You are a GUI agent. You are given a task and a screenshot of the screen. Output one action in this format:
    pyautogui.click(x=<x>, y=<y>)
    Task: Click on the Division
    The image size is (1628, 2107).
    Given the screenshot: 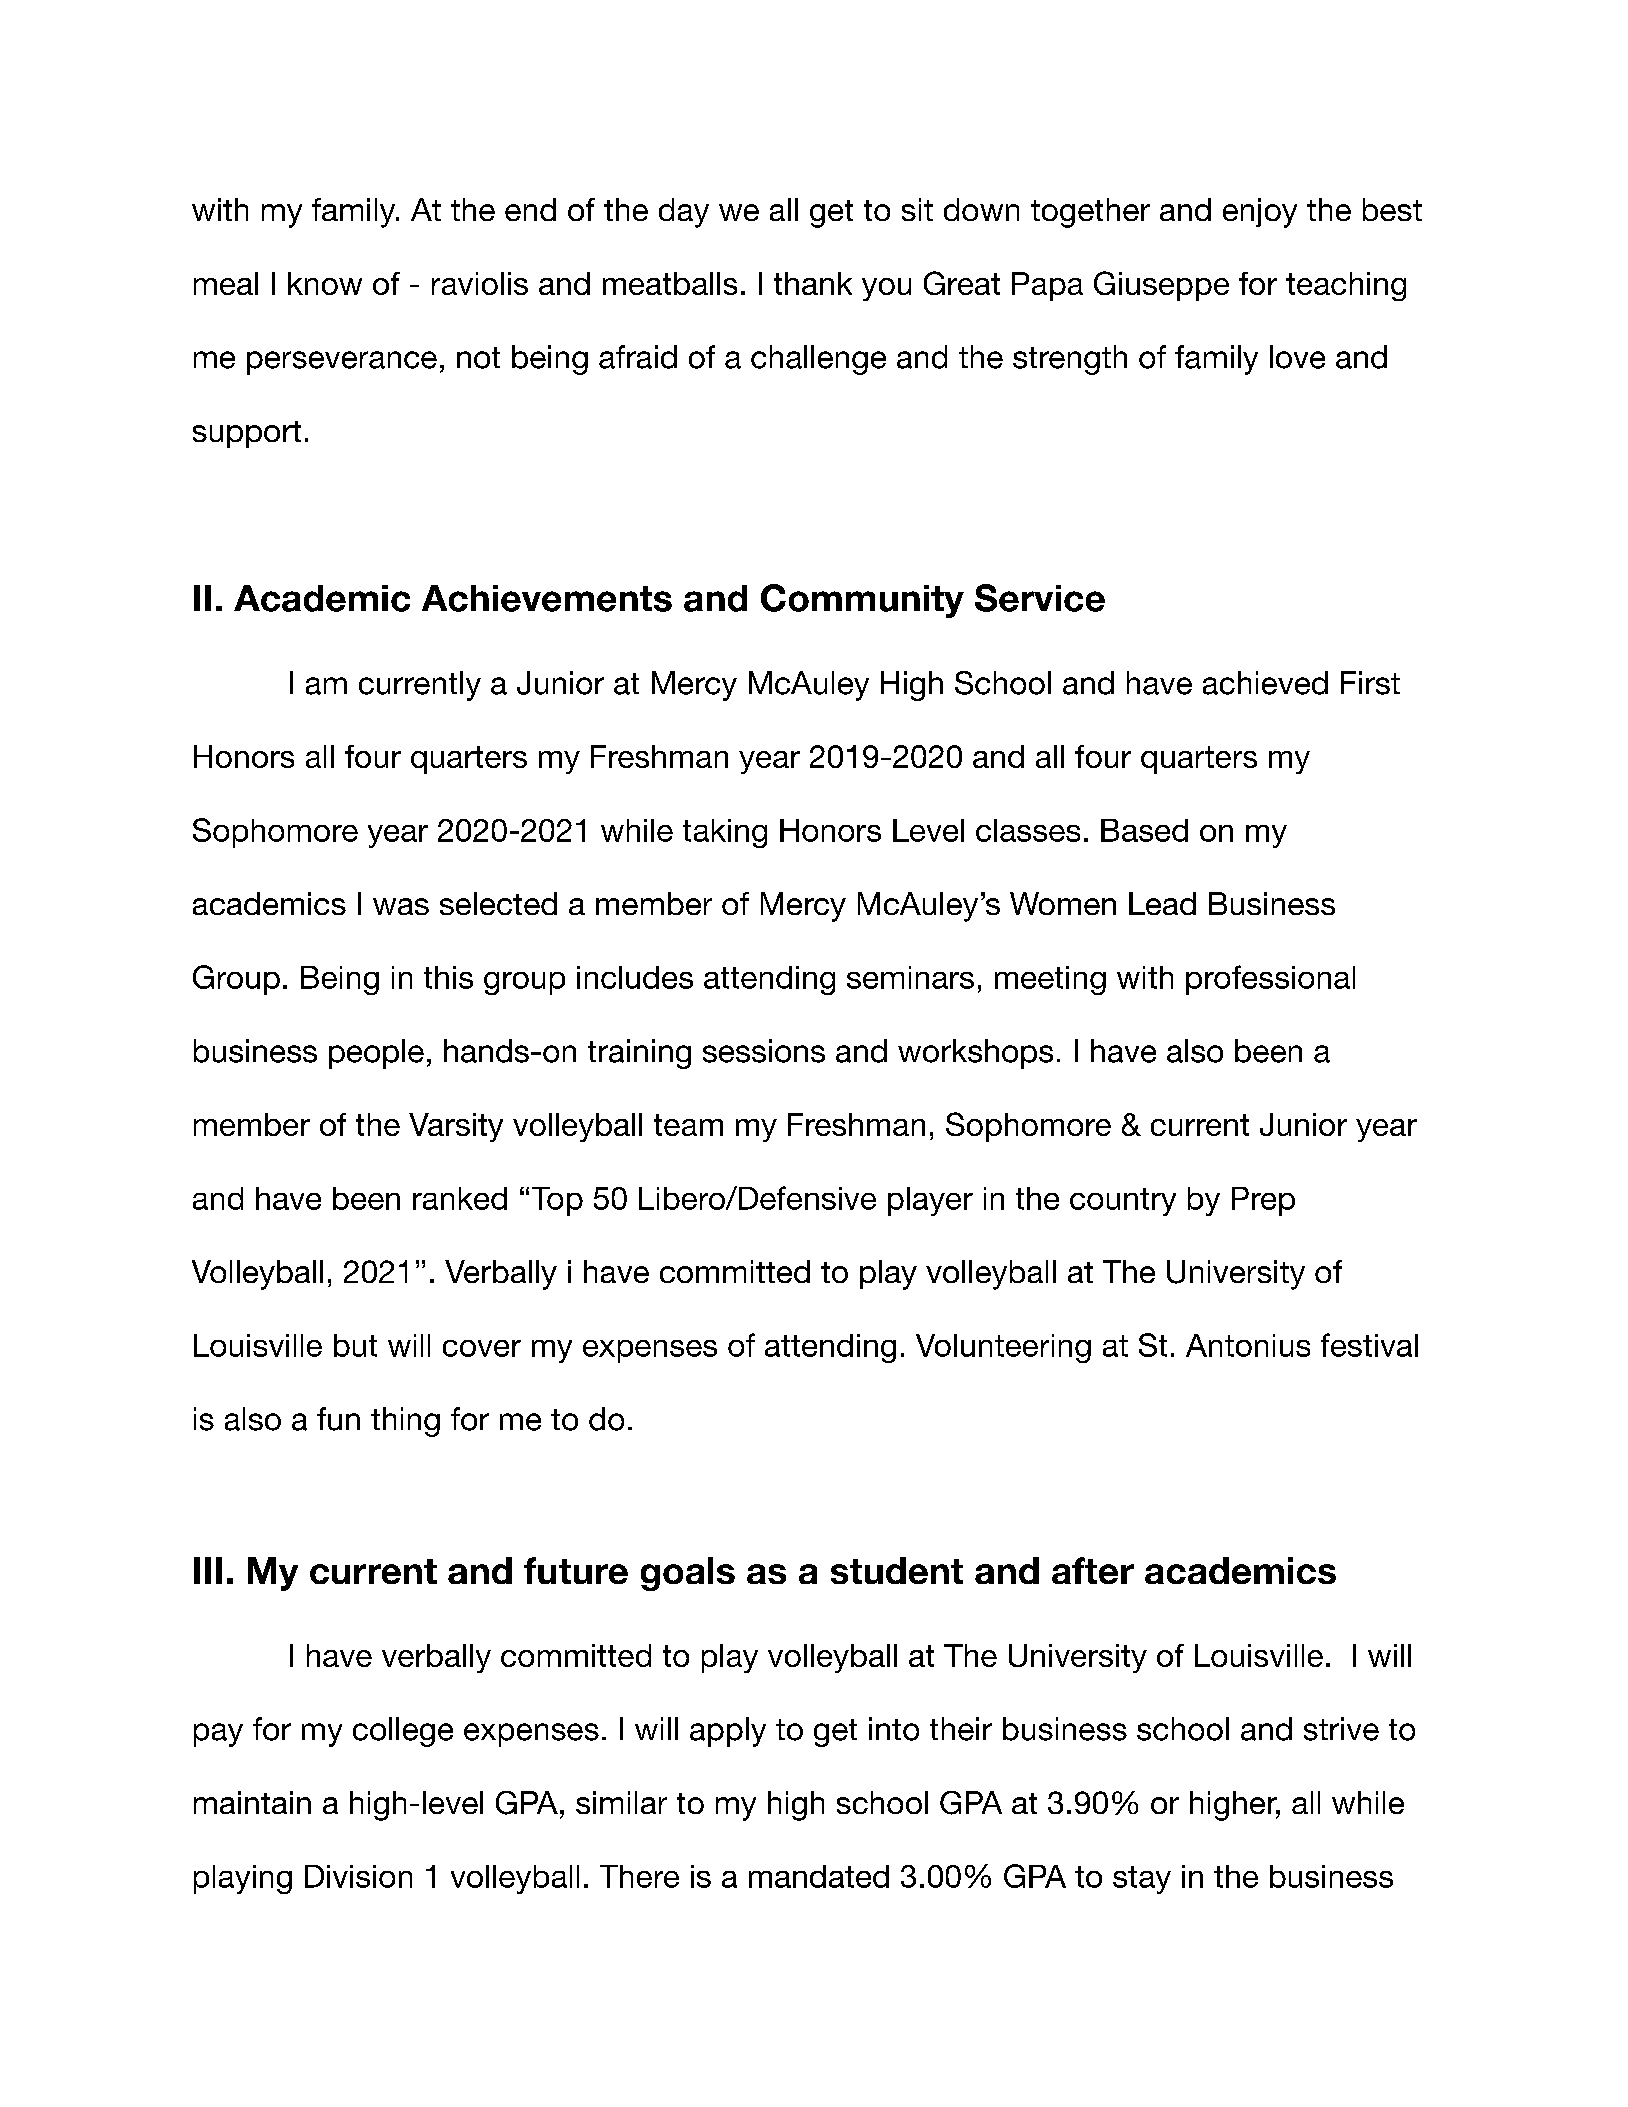 What is the action you would take?
    pyautogui.click(x=358, y=1876)
